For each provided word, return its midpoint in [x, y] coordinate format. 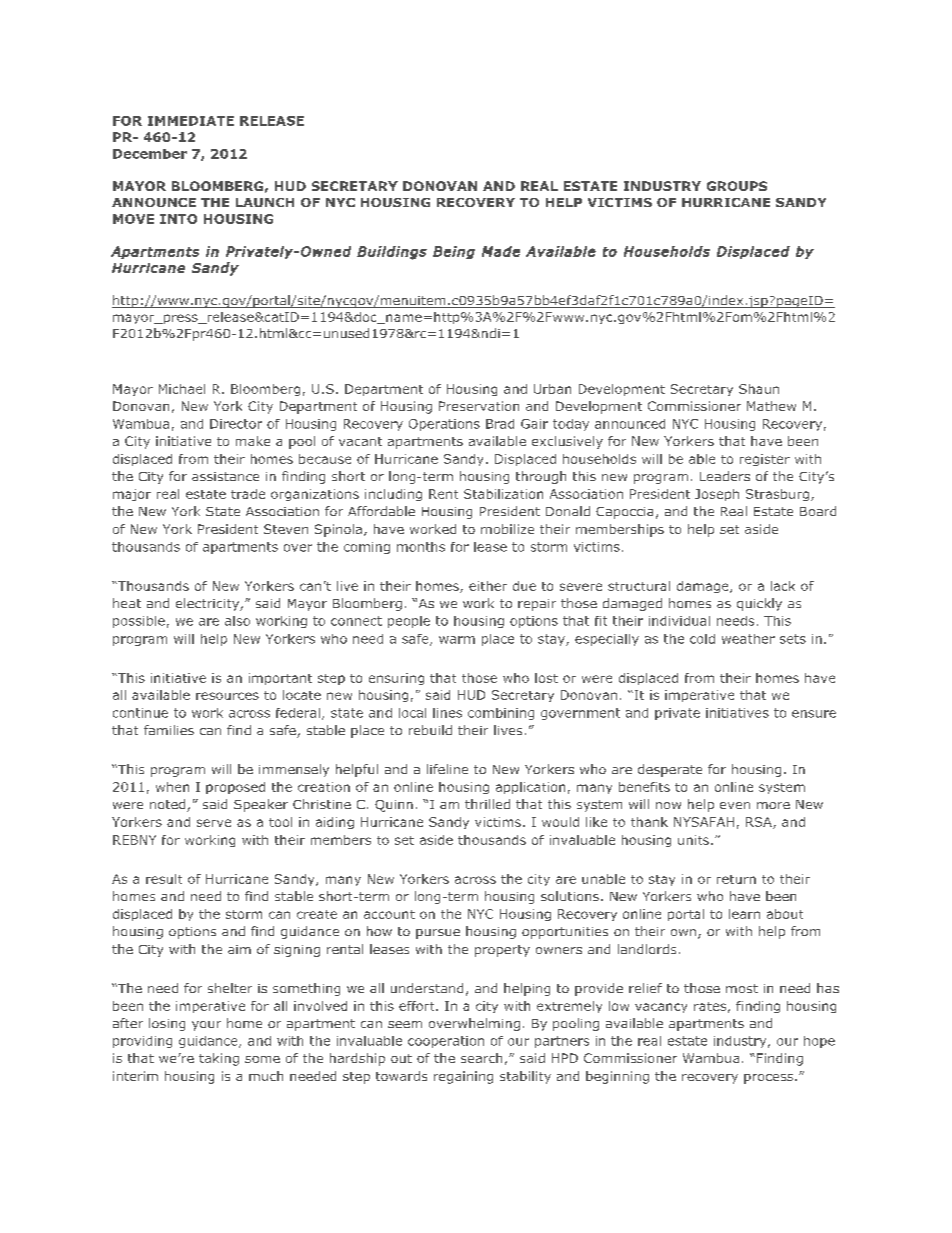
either [488, 586]
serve [214, 823]
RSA [760, 823]
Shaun [759, 389]
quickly [759, 604]
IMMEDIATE [191, 121]
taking [219, 1059]
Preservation [479, 406]
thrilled [487, 804]
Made [501, 251]
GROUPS [737, 186]
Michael [182, 389]
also [237, 621]
